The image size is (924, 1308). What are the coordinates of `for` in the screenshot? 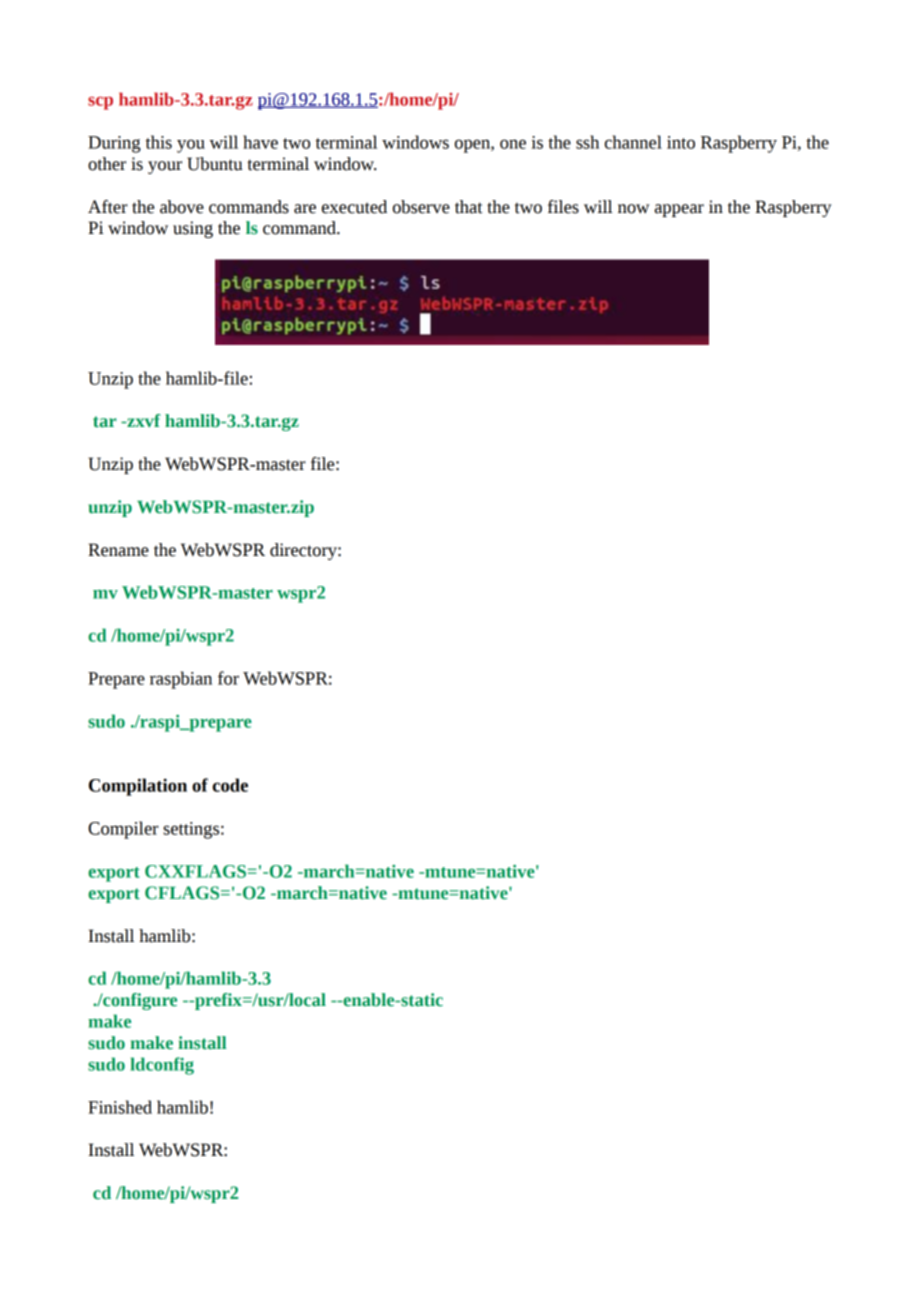 It's located at (228, 678).
